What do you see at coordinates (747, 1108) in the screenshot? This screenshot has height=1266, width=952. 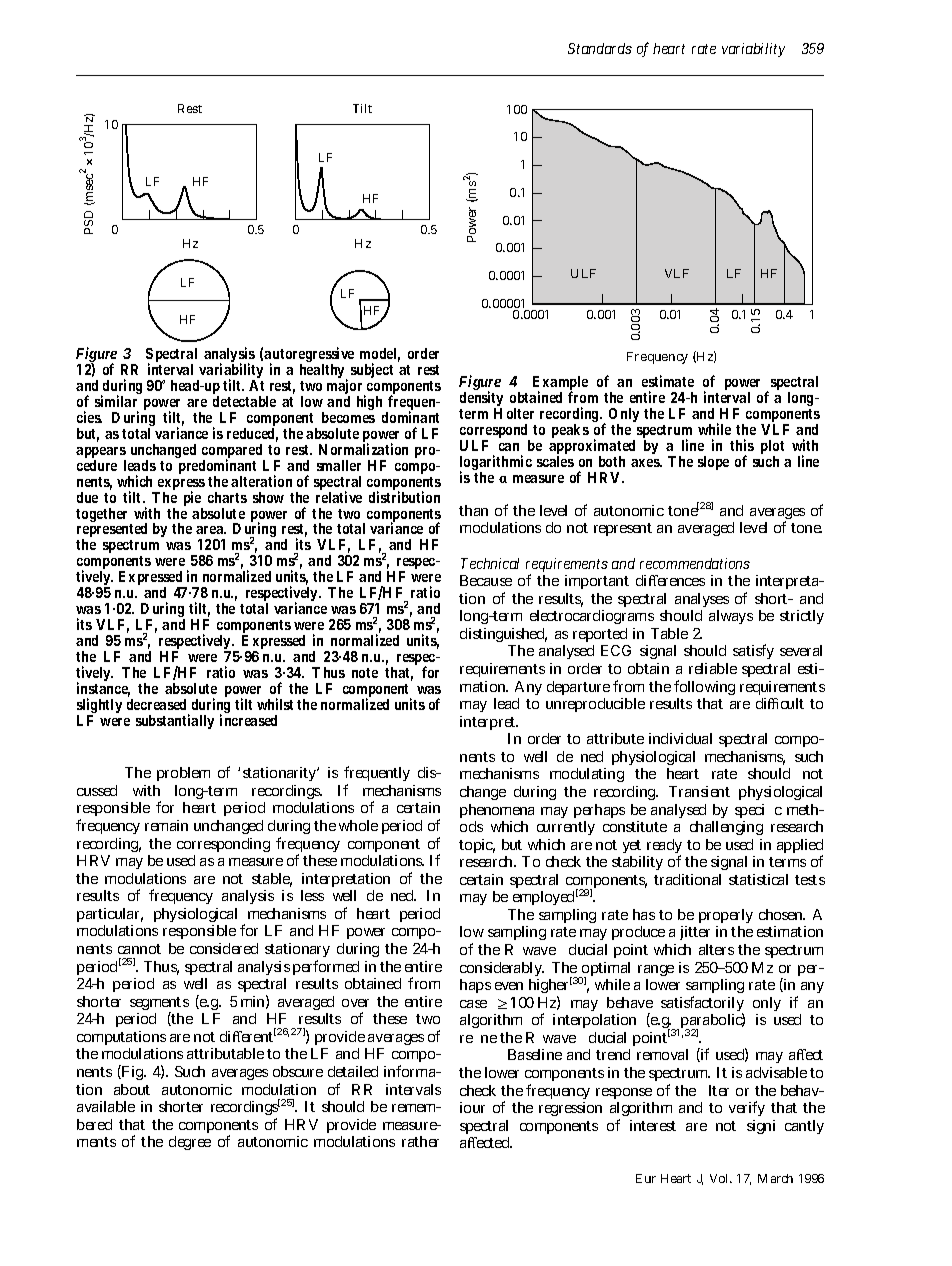 I see `verify` at bounding box center [747, 1108].
